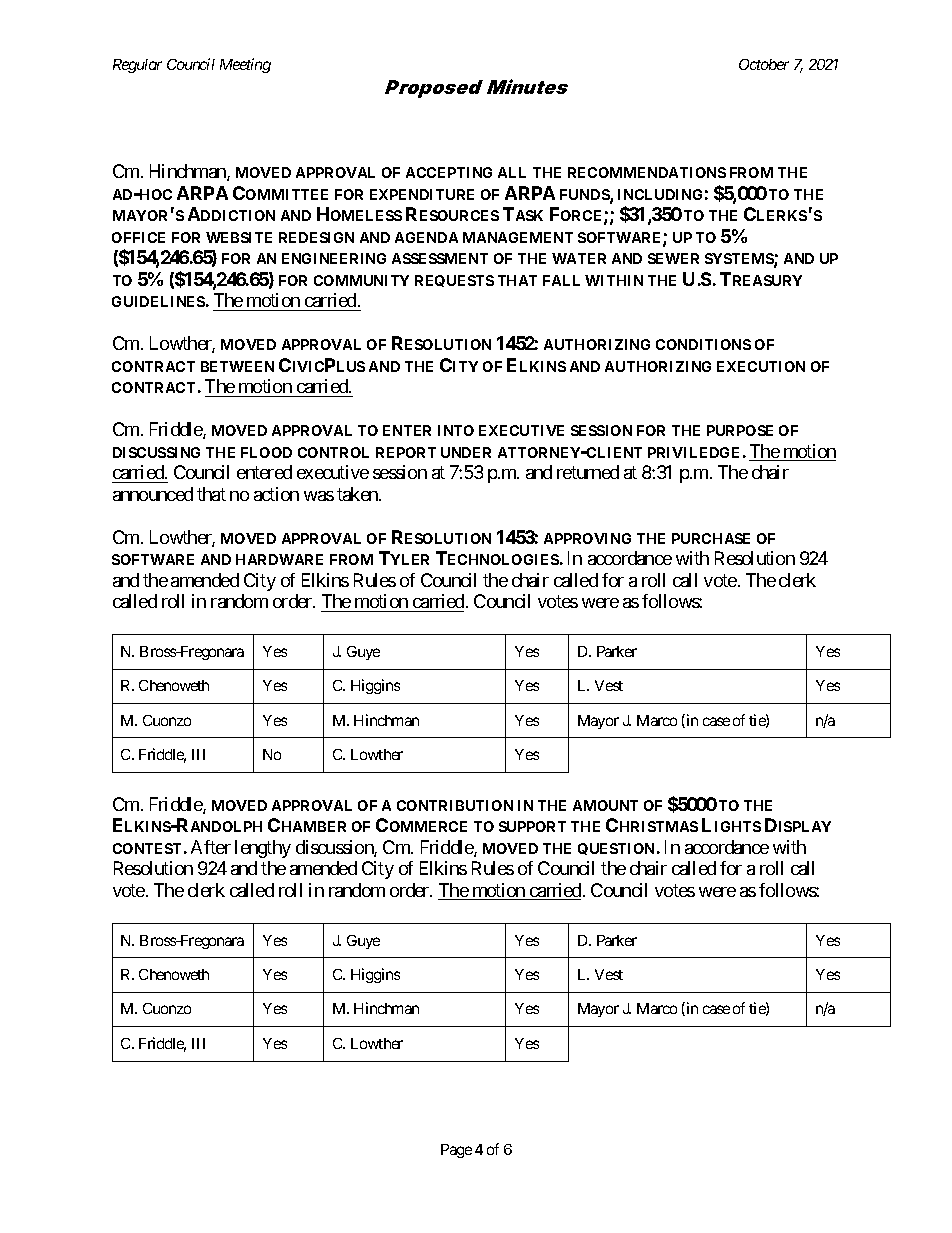 The width and height of the screenshot is (952, 1233). I want to click on SUPPORT, so click(532, 826).
